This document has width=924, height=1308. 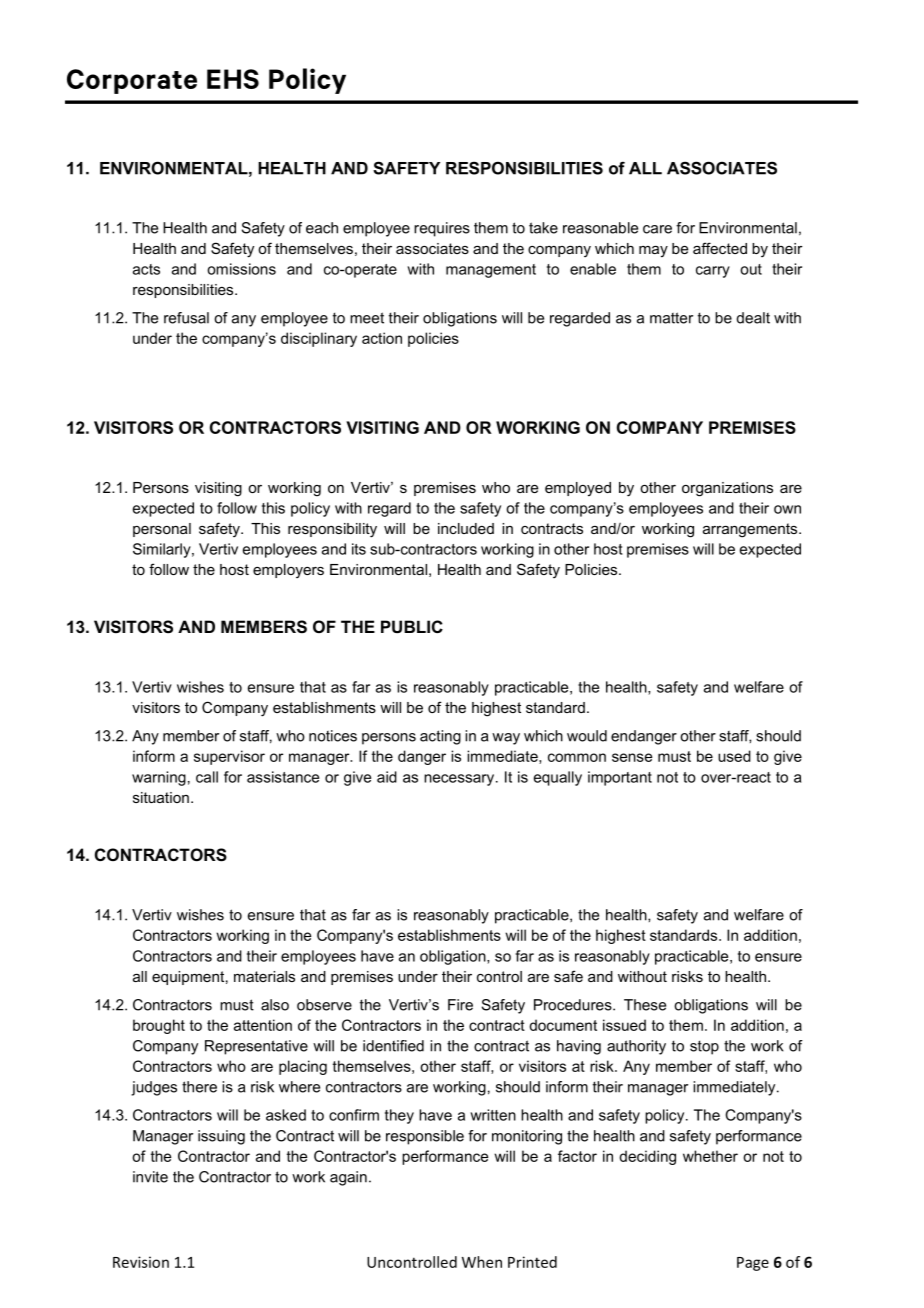 I want to click on Page, so click(x=753, y=1264).
